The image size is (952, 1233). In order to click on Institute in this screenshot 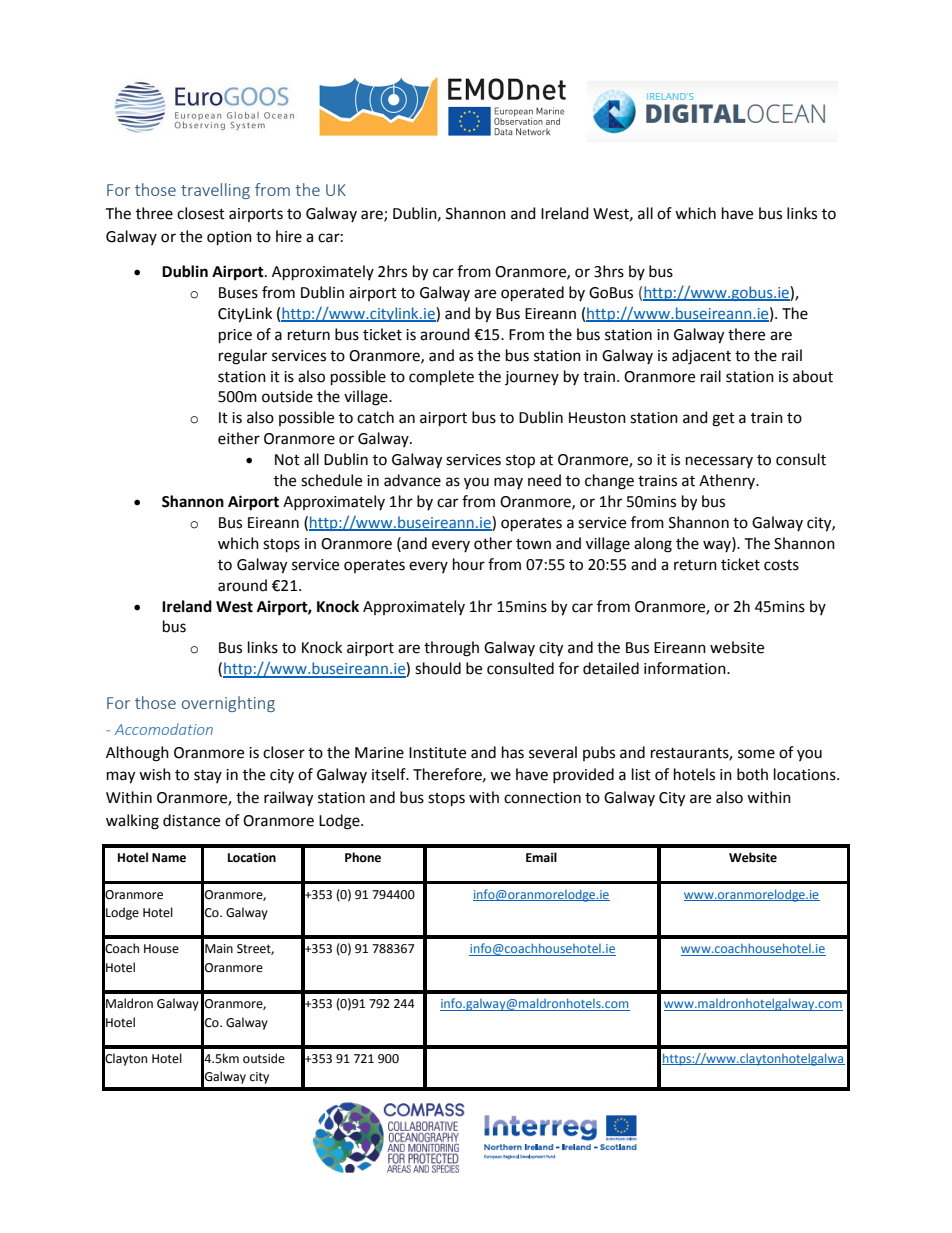, I will do `click(437, 753)`.
